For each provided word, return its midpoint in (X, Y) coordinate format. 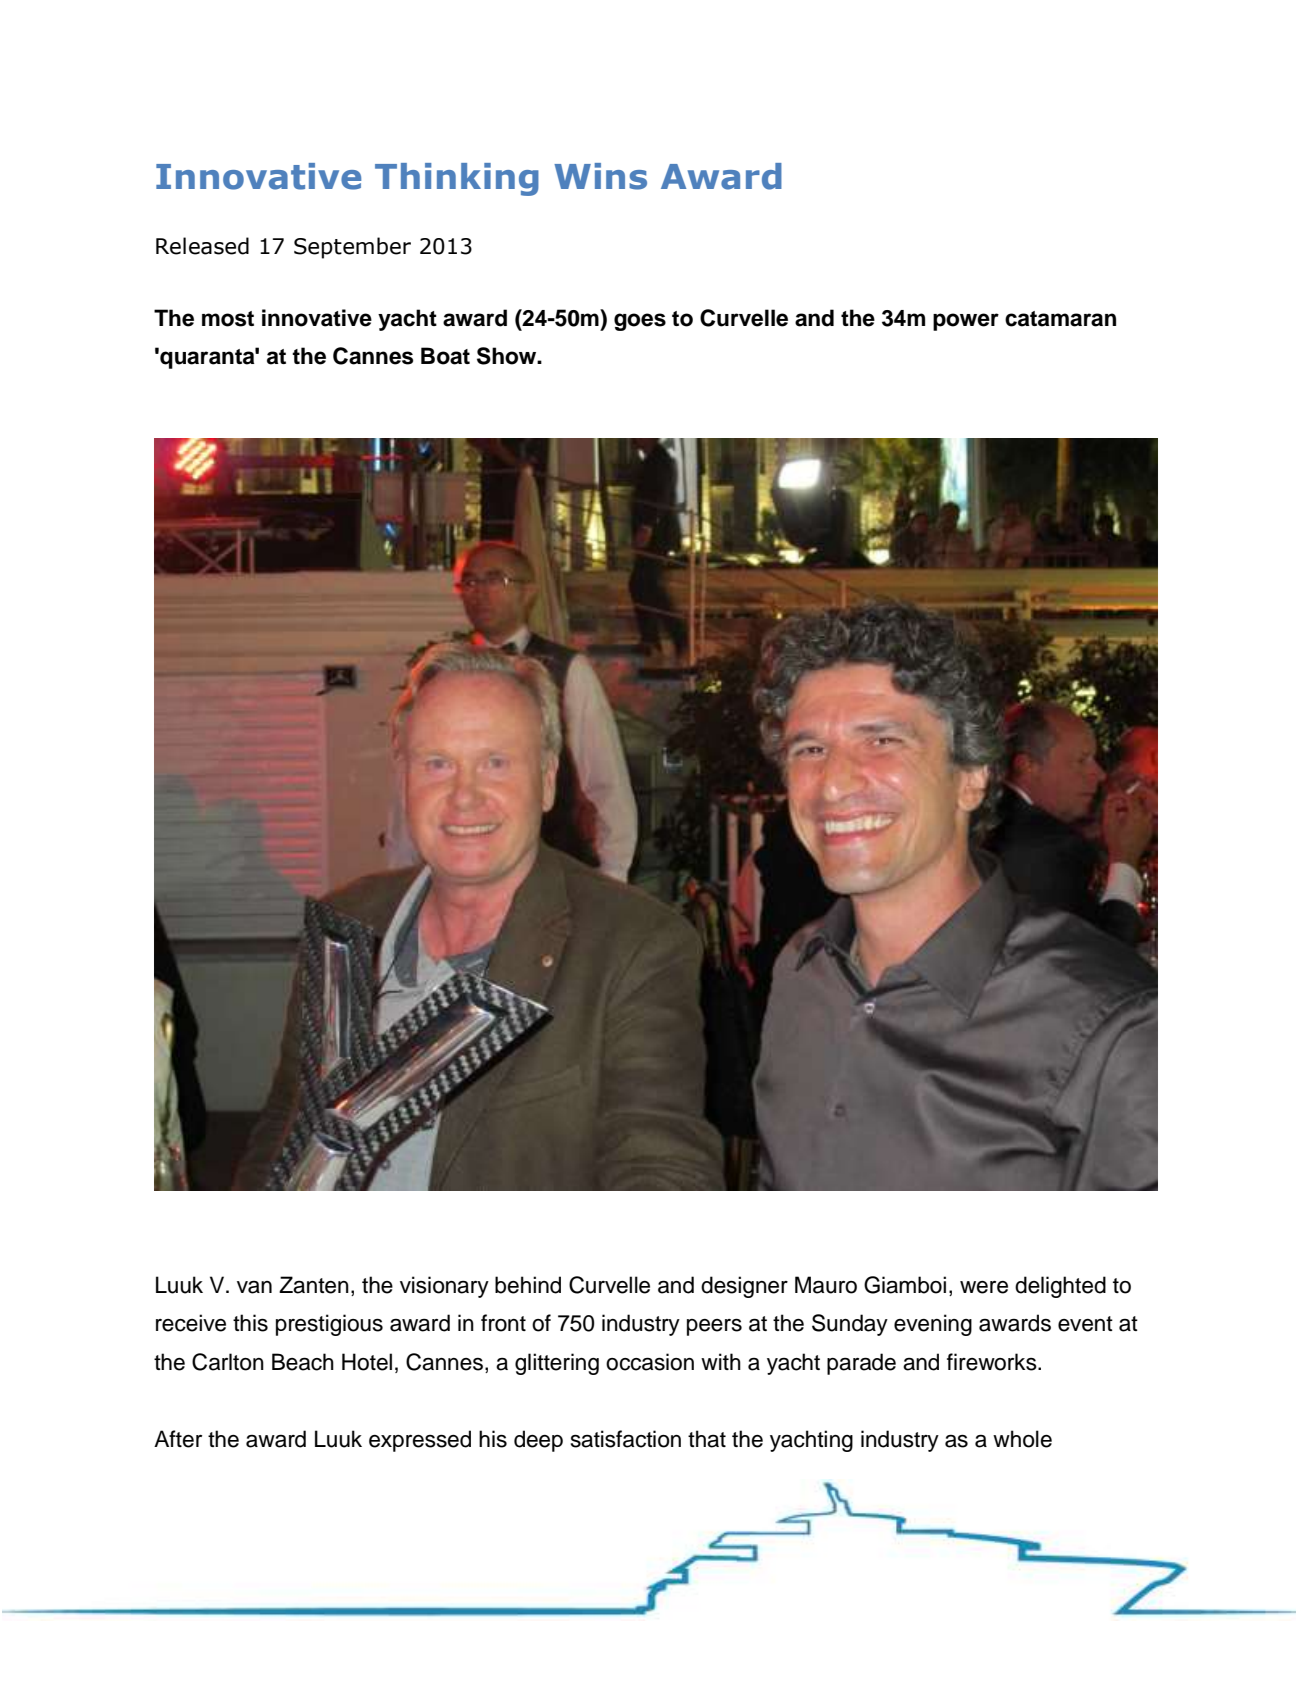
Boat (445, 356)
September (352, 248)
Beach (303, 1362)
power (966, 322)
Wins (600, 176)
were (984, 1287)
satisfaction (626, 1439)
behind (528, 1285)
